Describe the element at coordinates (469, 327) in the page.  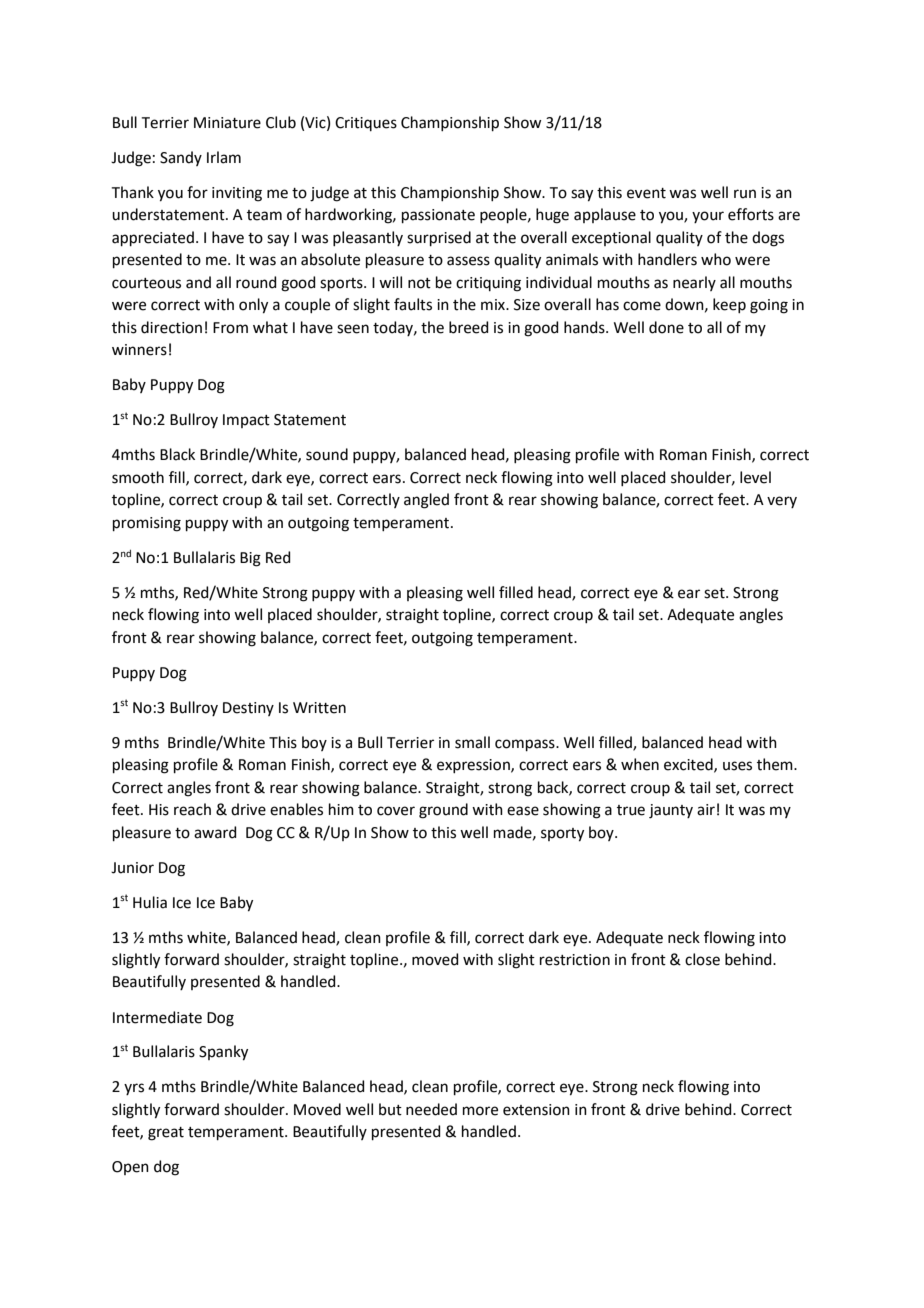
I see `breed` at that location.
